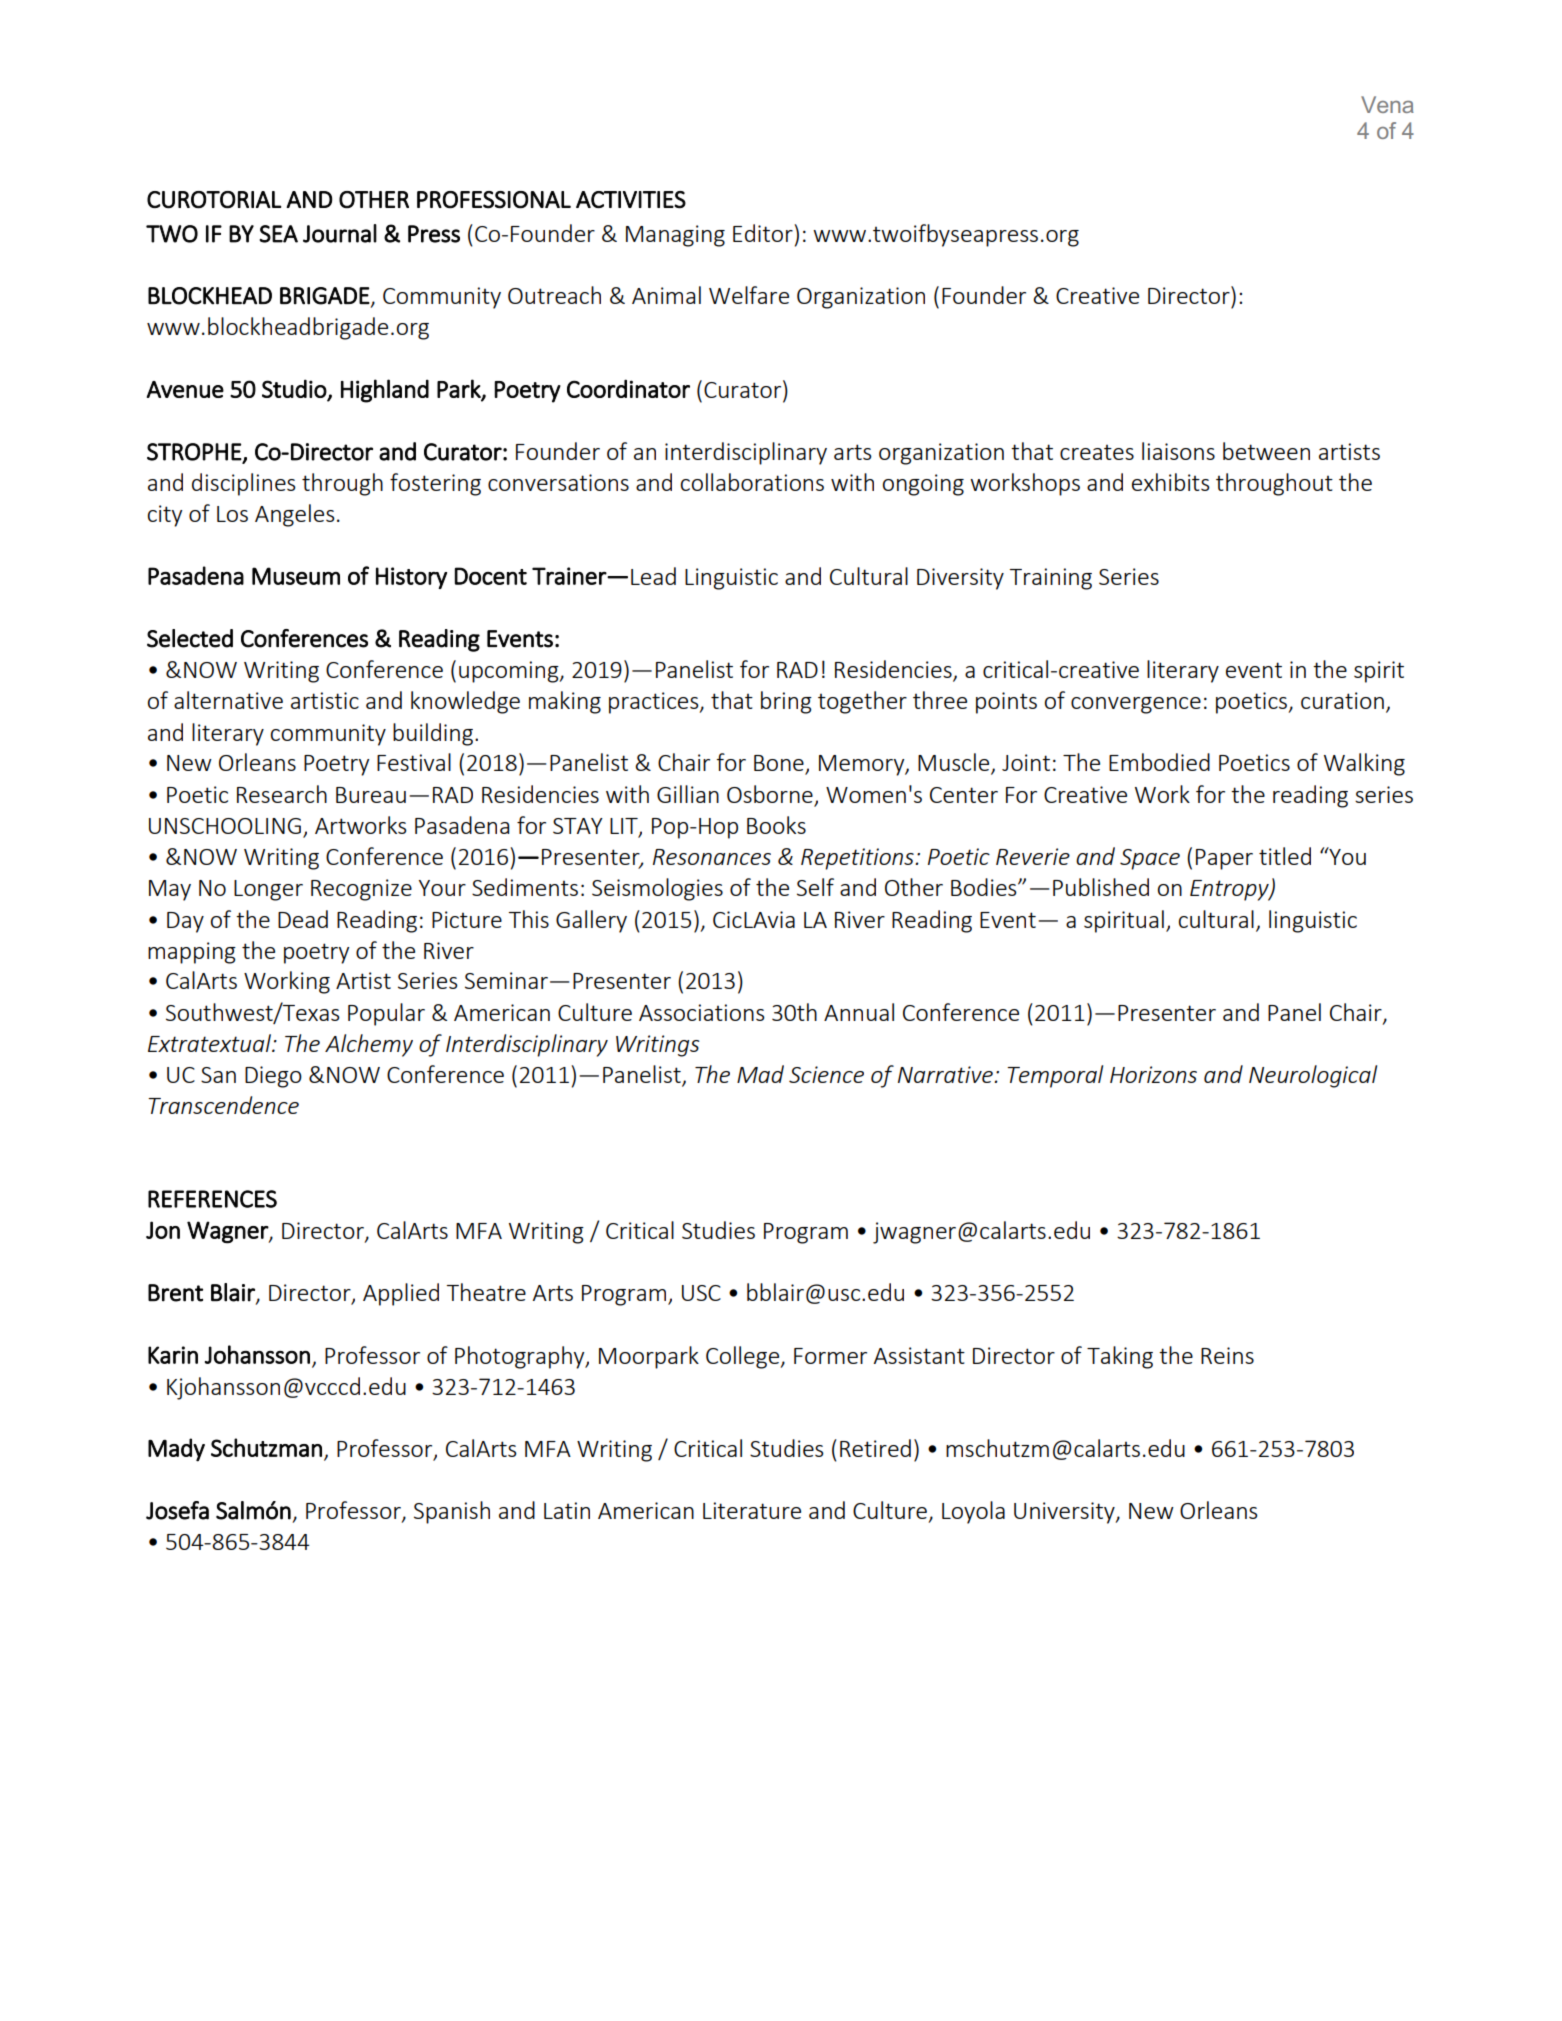 The width and height of the page is (1562, 2021). I want to click on Journal, so click(340, 233).
